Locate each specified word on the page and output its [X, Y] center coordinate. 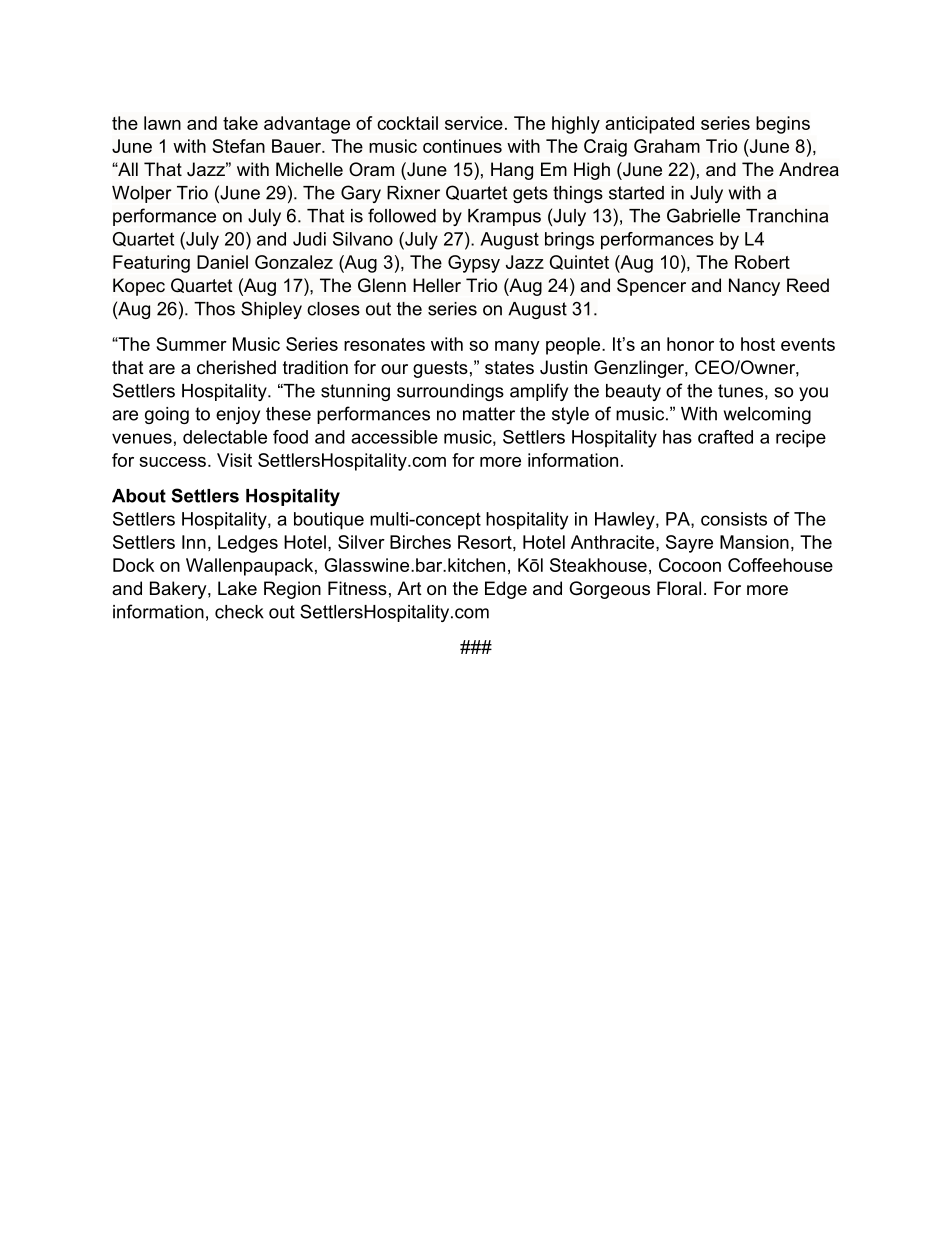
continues [462, 146]
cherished [236, 367]
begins [783, 125]
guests [440, 369]
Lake [237, 588]
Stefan [238, 146]
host [758, 344]
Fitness [357, 588]
